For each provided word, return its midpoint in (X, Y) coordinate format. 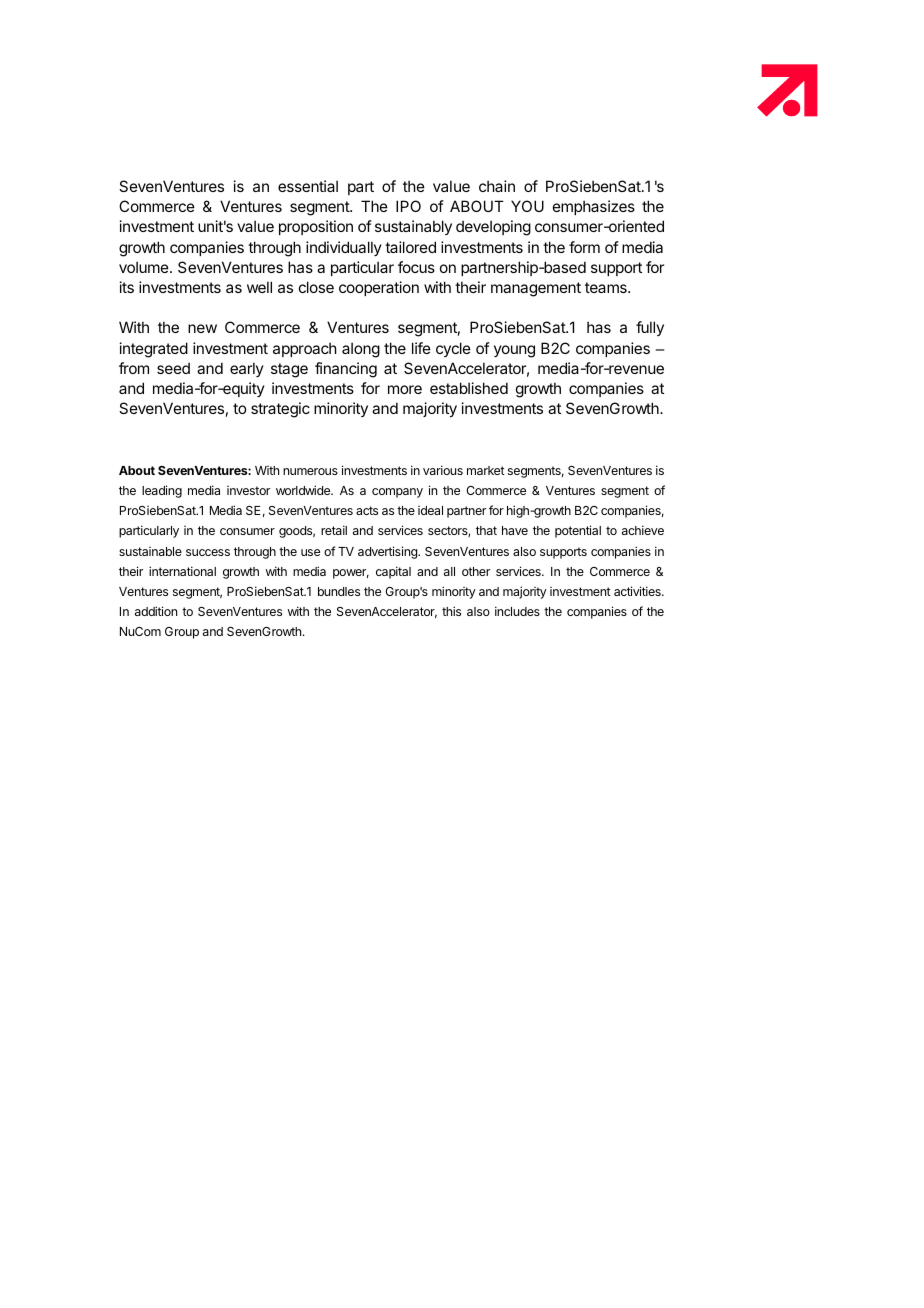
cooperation (379, 288)
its (127, 287)
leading (162, 491)
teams (607, 287)
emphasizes (594, 207)
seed (173, 368)
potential (578, 531)
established (469, 388)
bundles (339, 591)
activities (638, 591)
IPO (408, 206)
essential (308, 186)
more (405, 389)
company (397, 493)
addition (156, 611)
